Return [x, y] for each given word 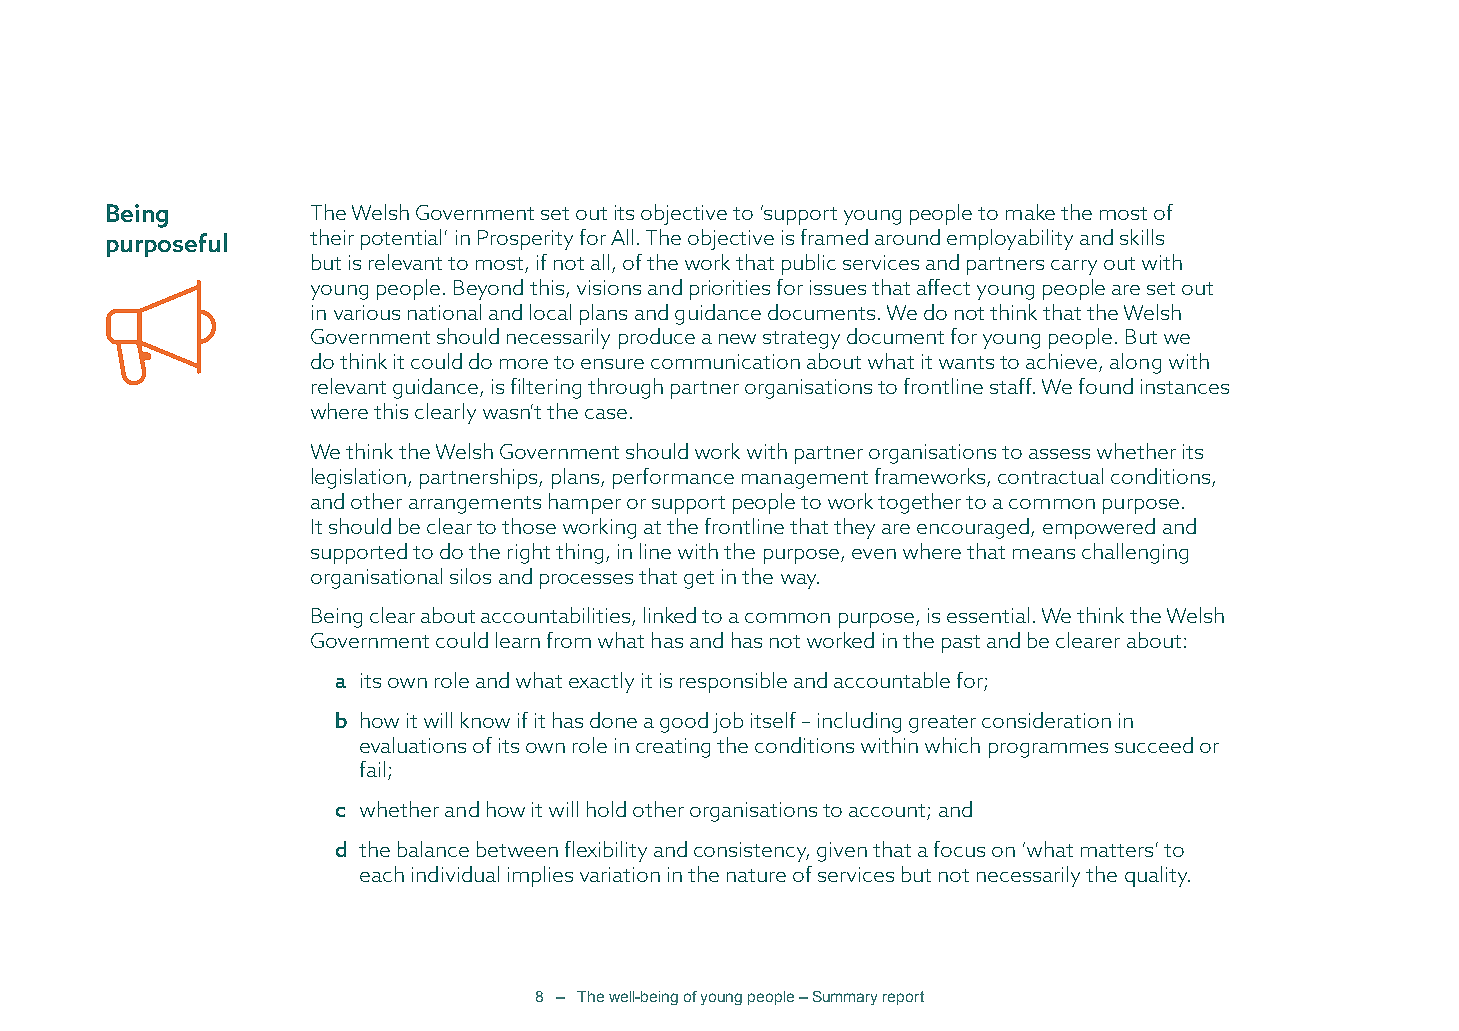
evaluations [413, 745]
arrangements [475, 505]
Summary [845, 998]
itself [773, 720]
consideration [1046, 720]
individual [455, 874]
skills [1142, 237]
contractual [1050, 476]
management [805, 480]
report [903, 998]
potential [401, 239]
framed [834, 237]
